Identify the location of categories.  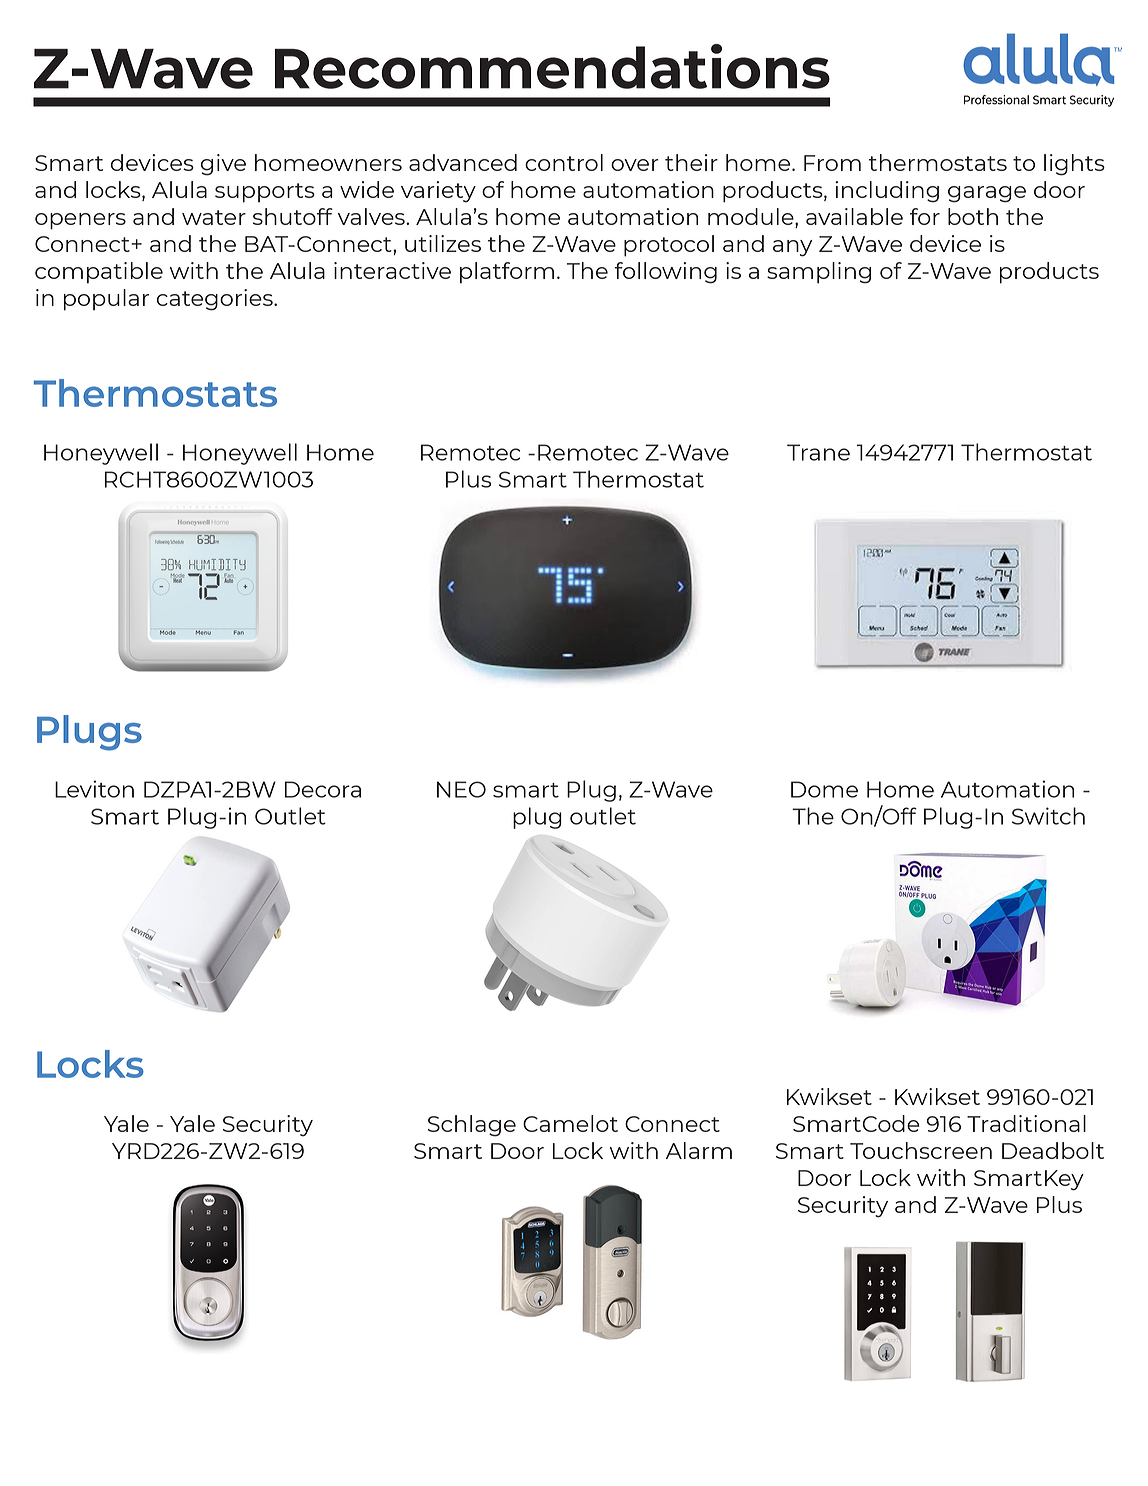
(216, 300).
